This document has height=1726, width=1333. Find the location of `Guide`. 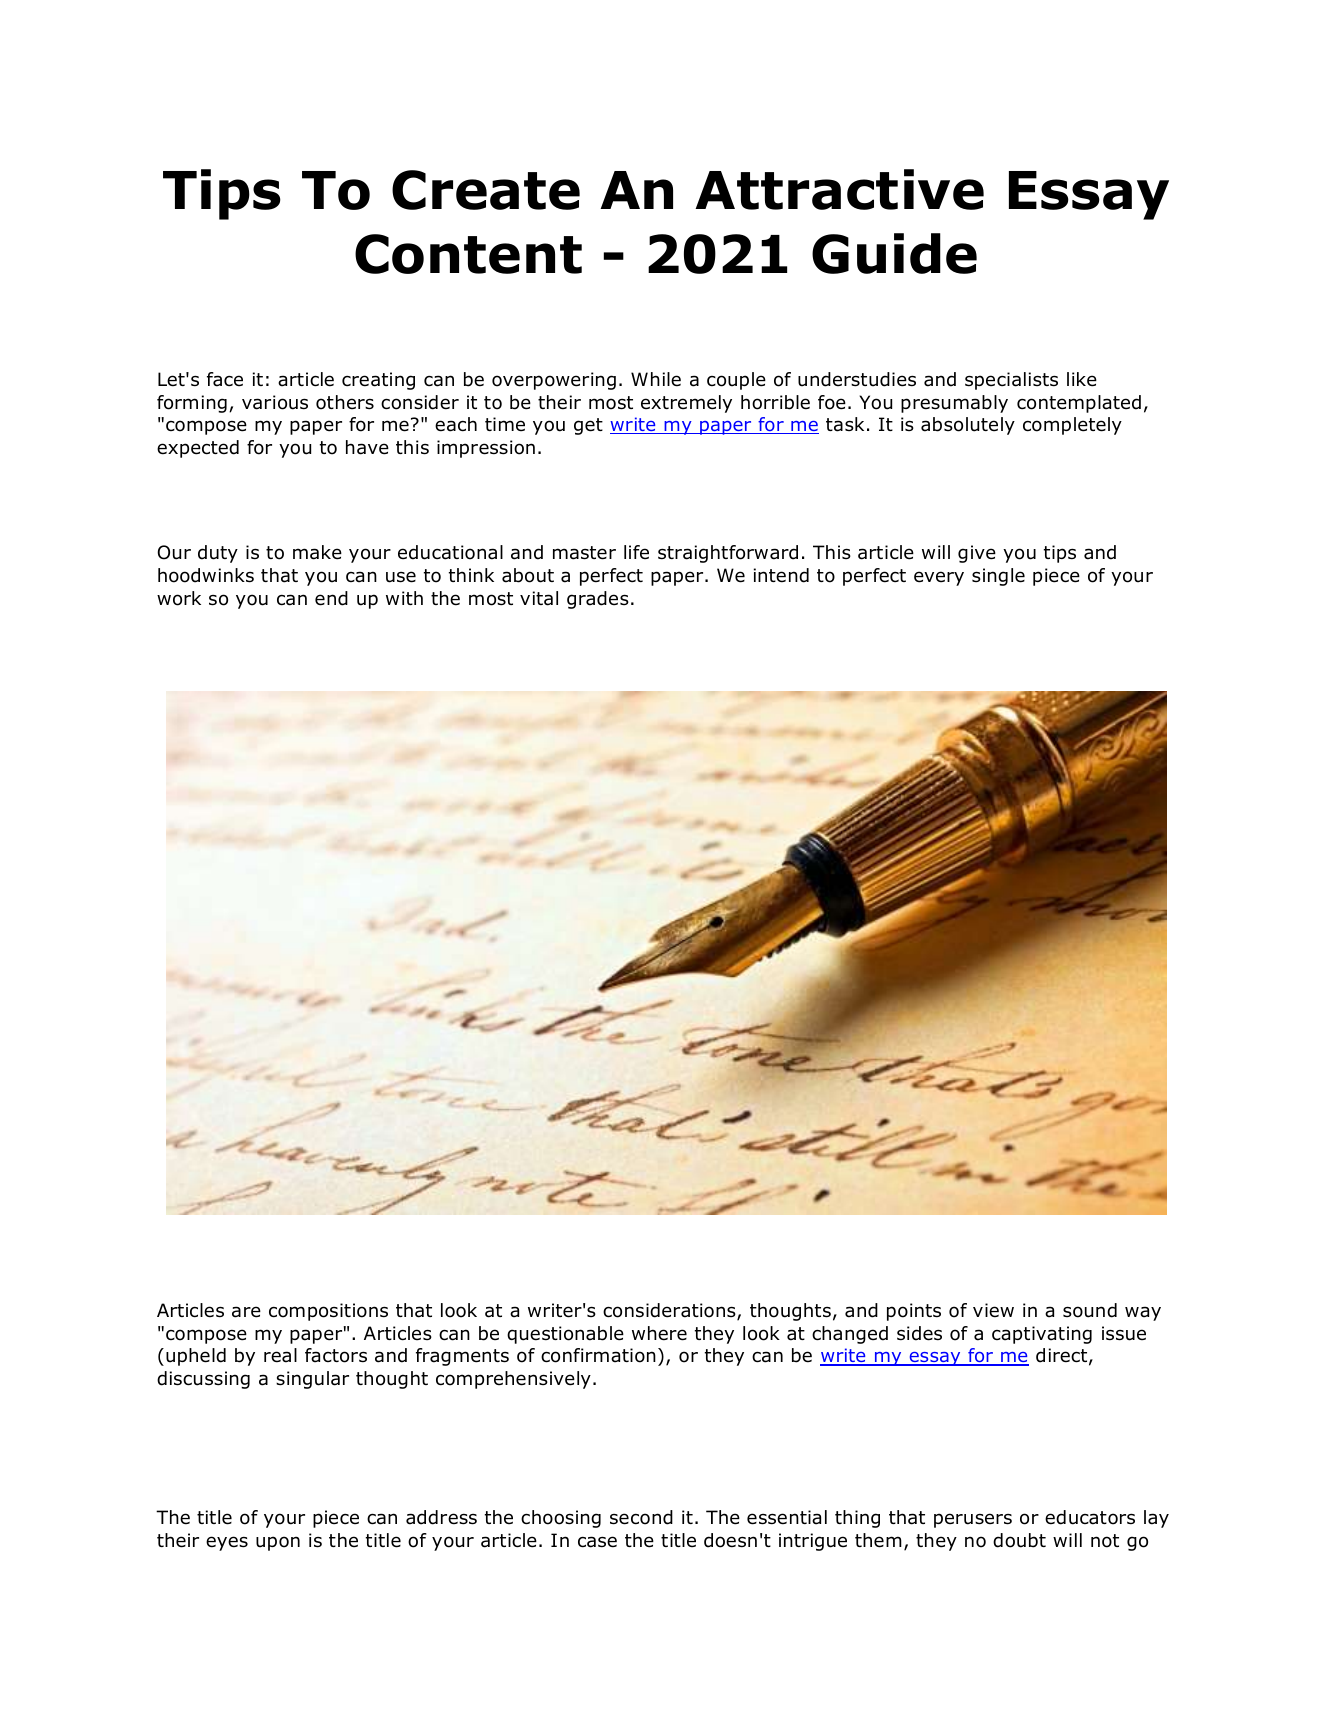

Guide is located at coordinates (894, 253).
